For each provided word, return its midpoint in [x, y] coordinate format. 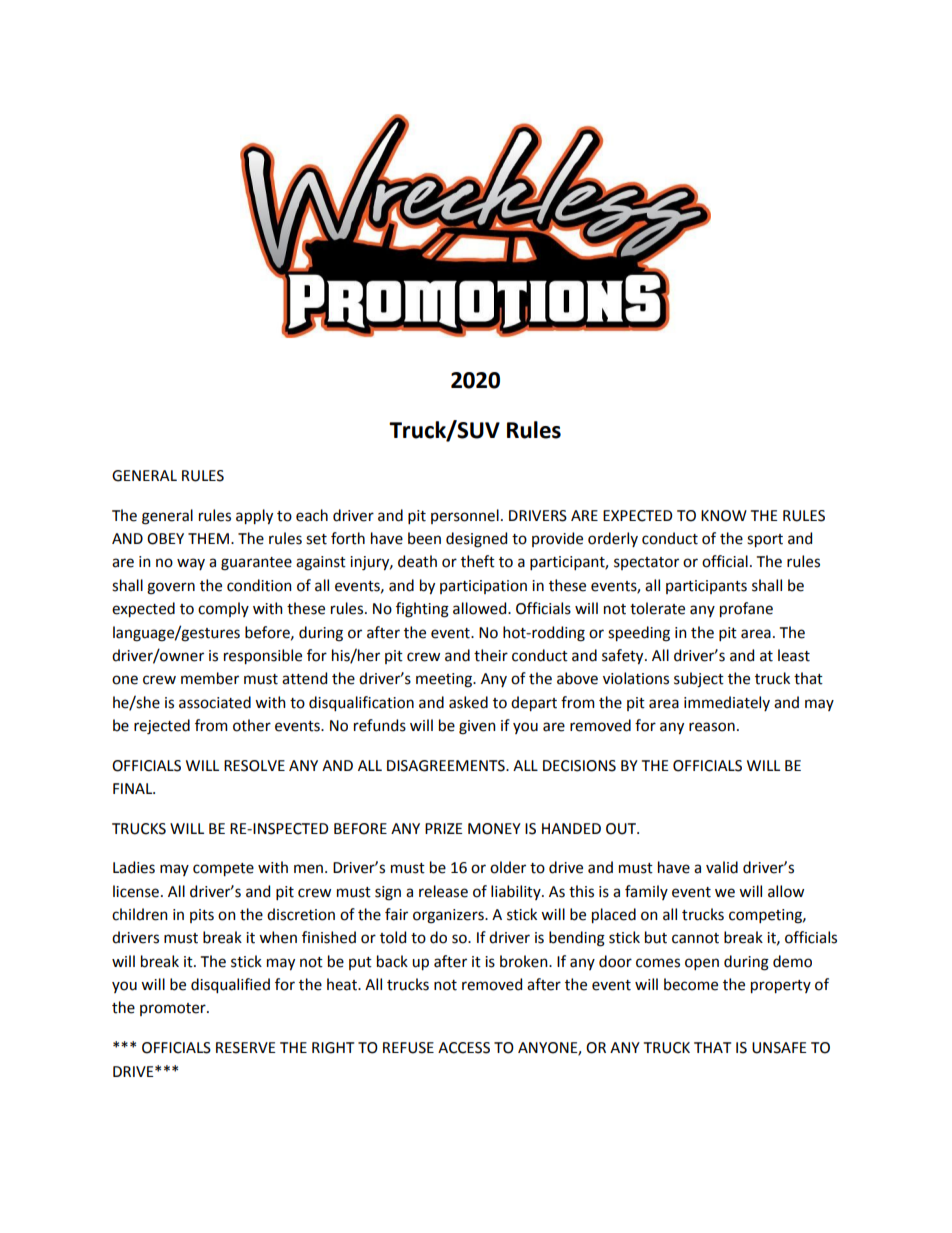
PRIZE [444, 828]
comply [223, 609]
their [491, 655]
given [477, 727]
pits [202, 916]
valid [722, 867]
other [252, 725]
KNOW [724, 516]
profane [746, 609]
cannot [695, 938]
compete [223, 869]
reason [712, 727]
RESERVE [246, 1048]
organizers [449, 916]
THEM [208, 538]
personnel [465, 516]
